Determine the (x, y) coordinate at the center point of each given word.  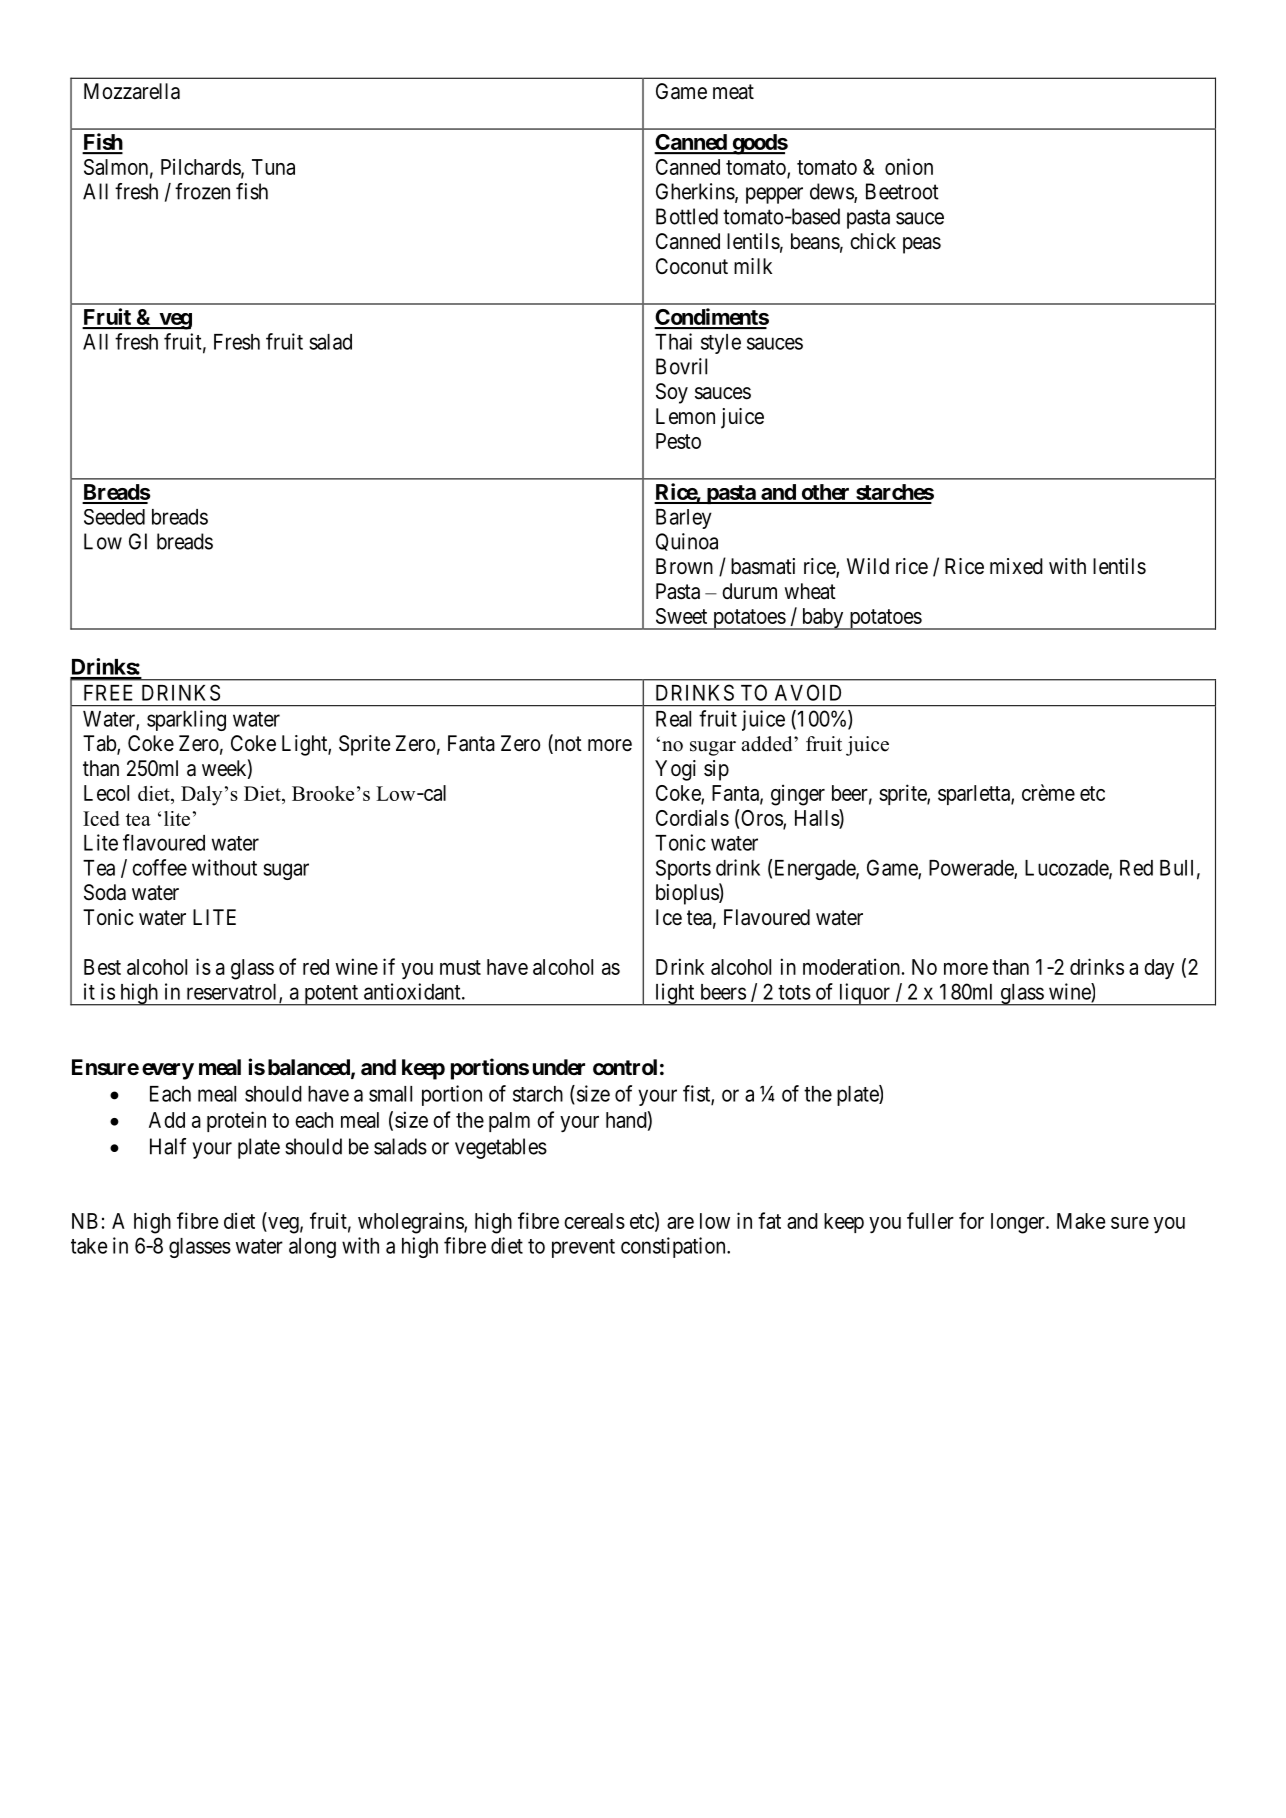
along (312, 1248)
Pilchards (201, 167)
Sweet (681, 616)
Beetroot (902, 191)
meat (733, 92)
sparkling (186, 720)
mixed (1016, 566)
